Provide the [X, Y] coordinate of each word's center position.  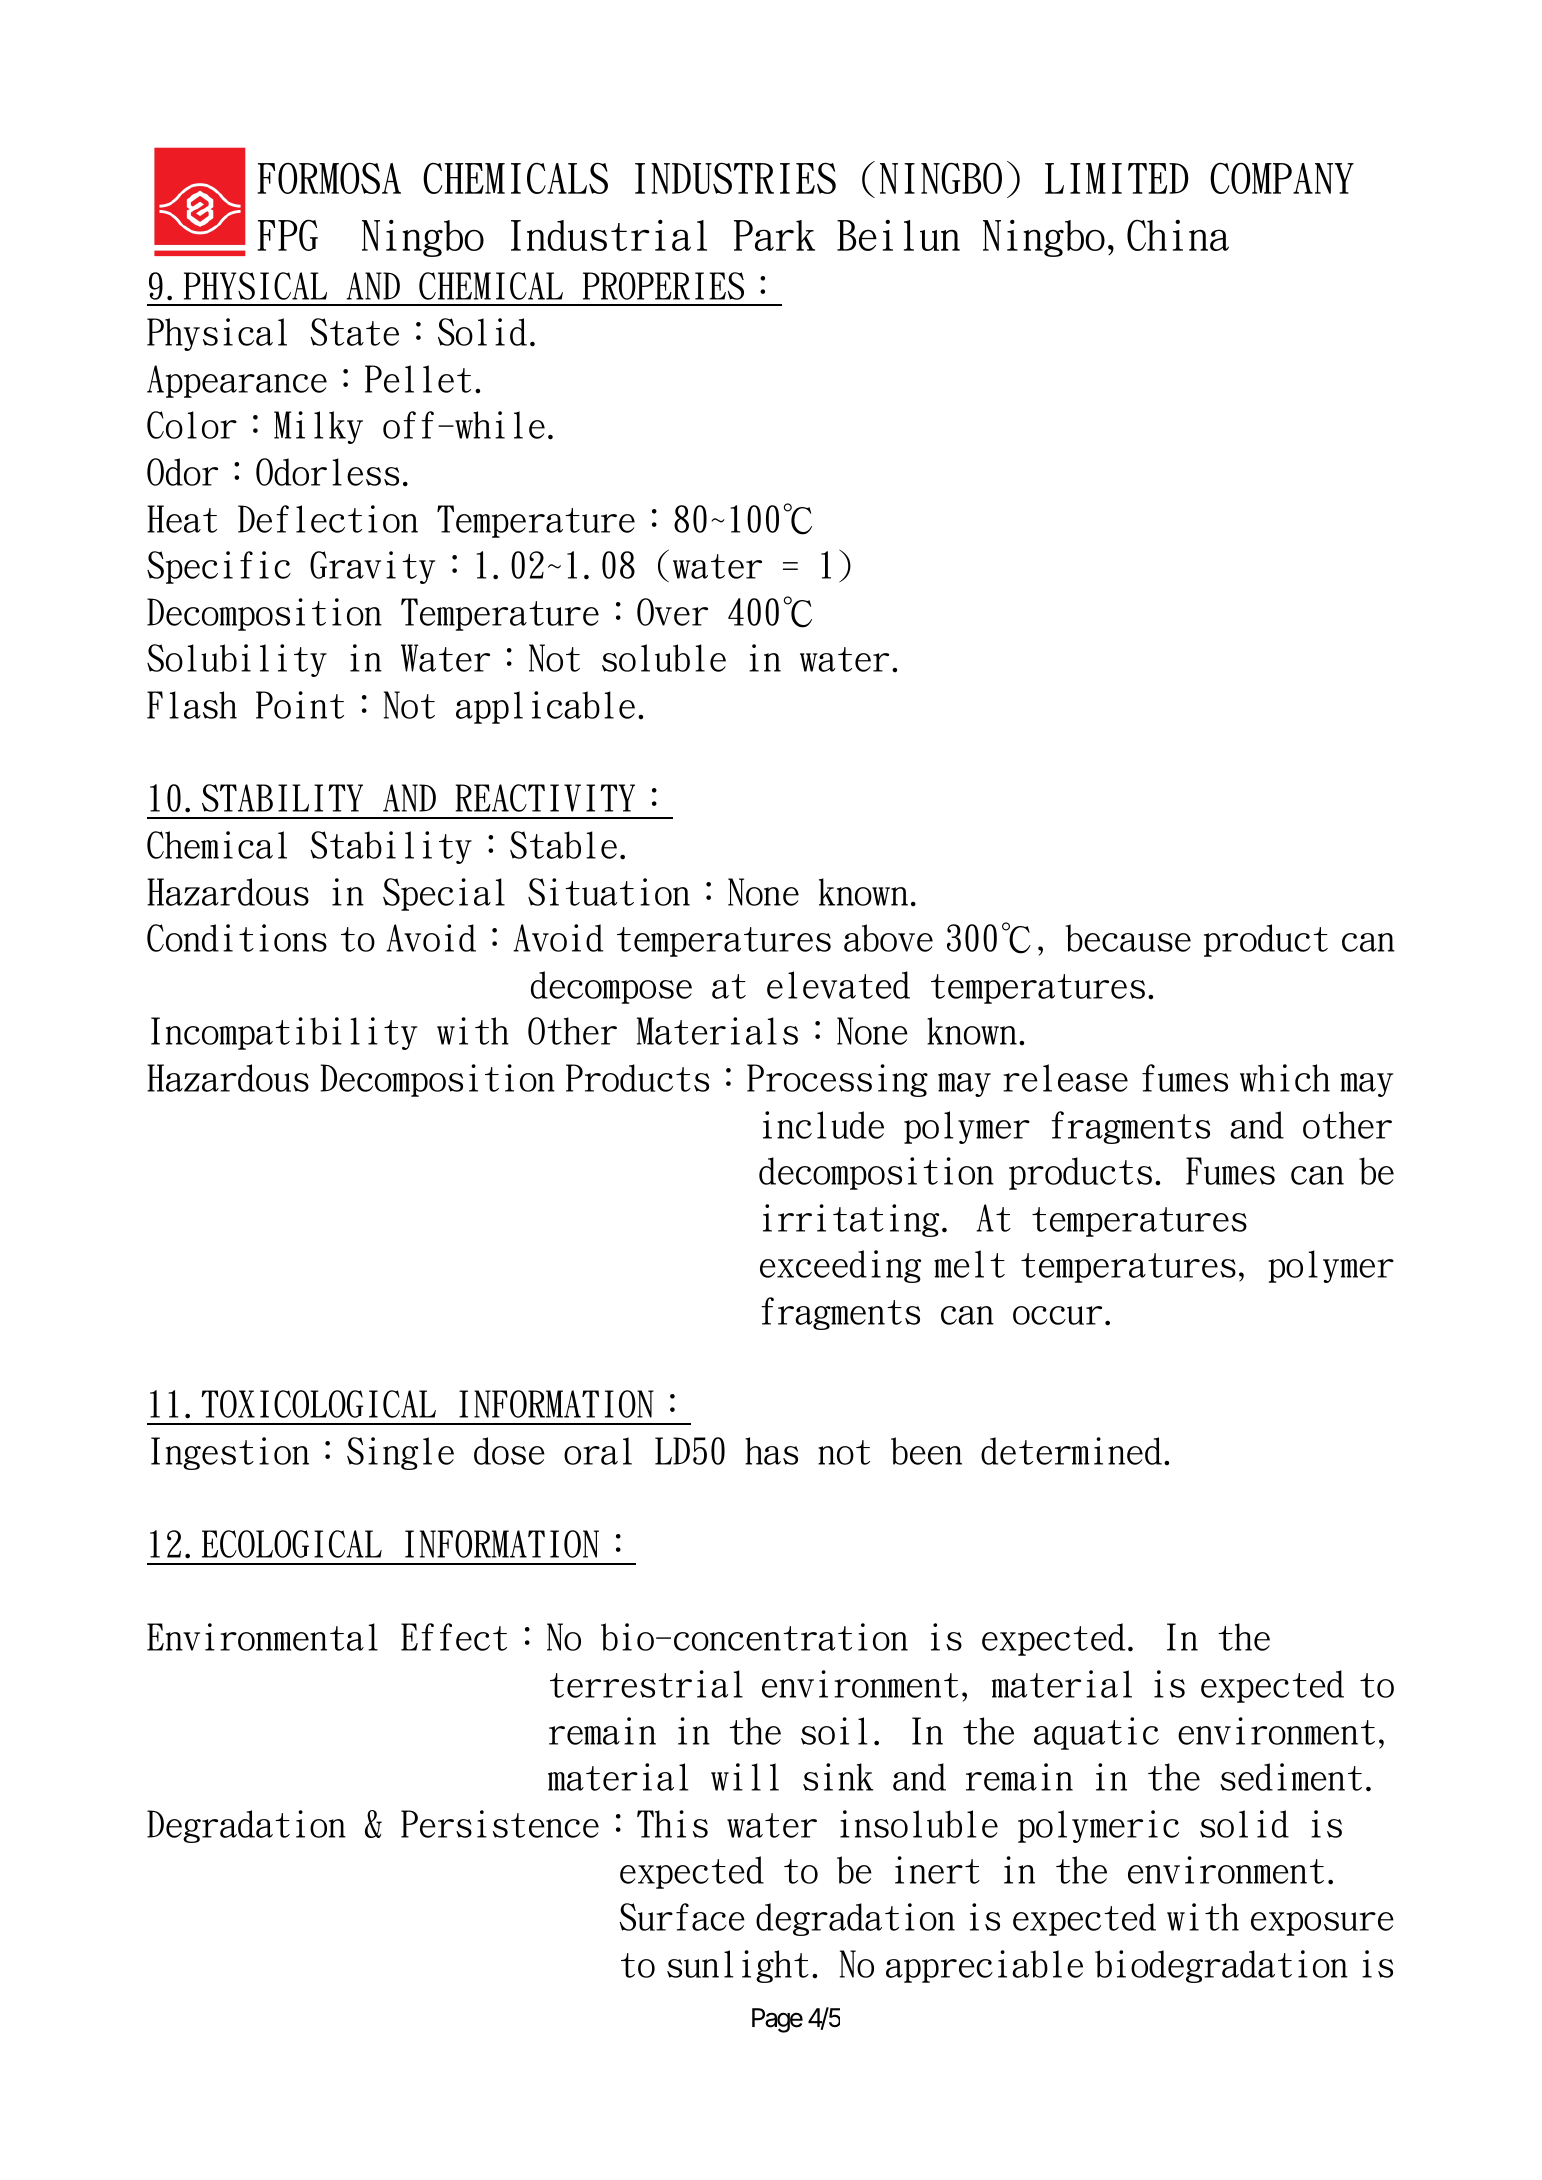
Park [774, 235]
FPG [288, 235]
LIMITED [1116, 178]
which [1285, 1078]
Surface [682, 1917]
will [745, 1777]
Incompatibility [284, 1033]
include [823, 1125]
